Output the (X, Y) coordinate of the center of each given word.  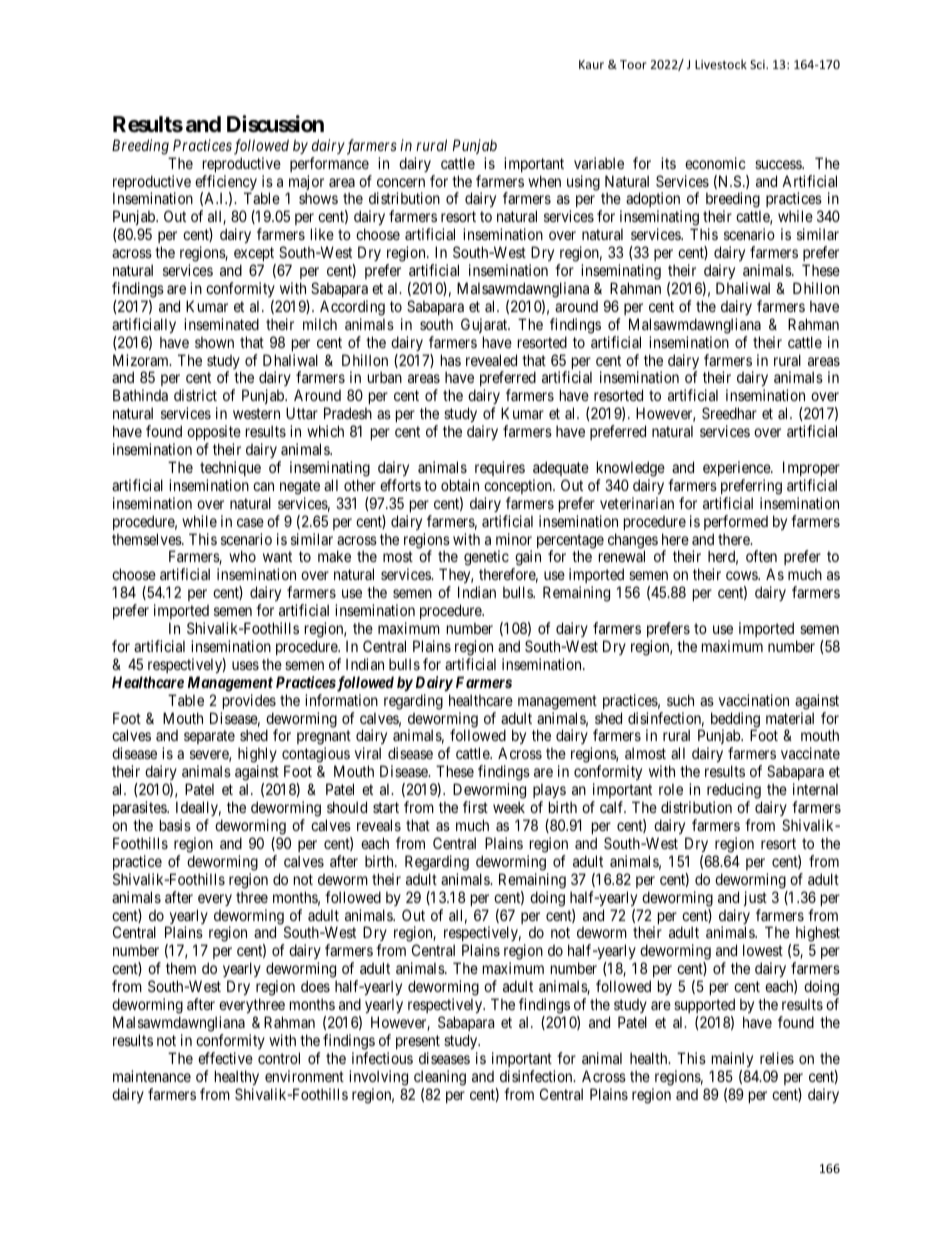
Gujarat (485, 325)
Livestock (721, 64)
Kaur (591, 64)
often (761, 556)
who (242, 556)
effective (225, 1058)
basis (175, 825)
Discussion (275, 124)
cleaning (440, 1078)
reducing (734, 792)
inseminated (221, 324)
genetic (486, 559)
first (475, 807)
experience (737, 468)
